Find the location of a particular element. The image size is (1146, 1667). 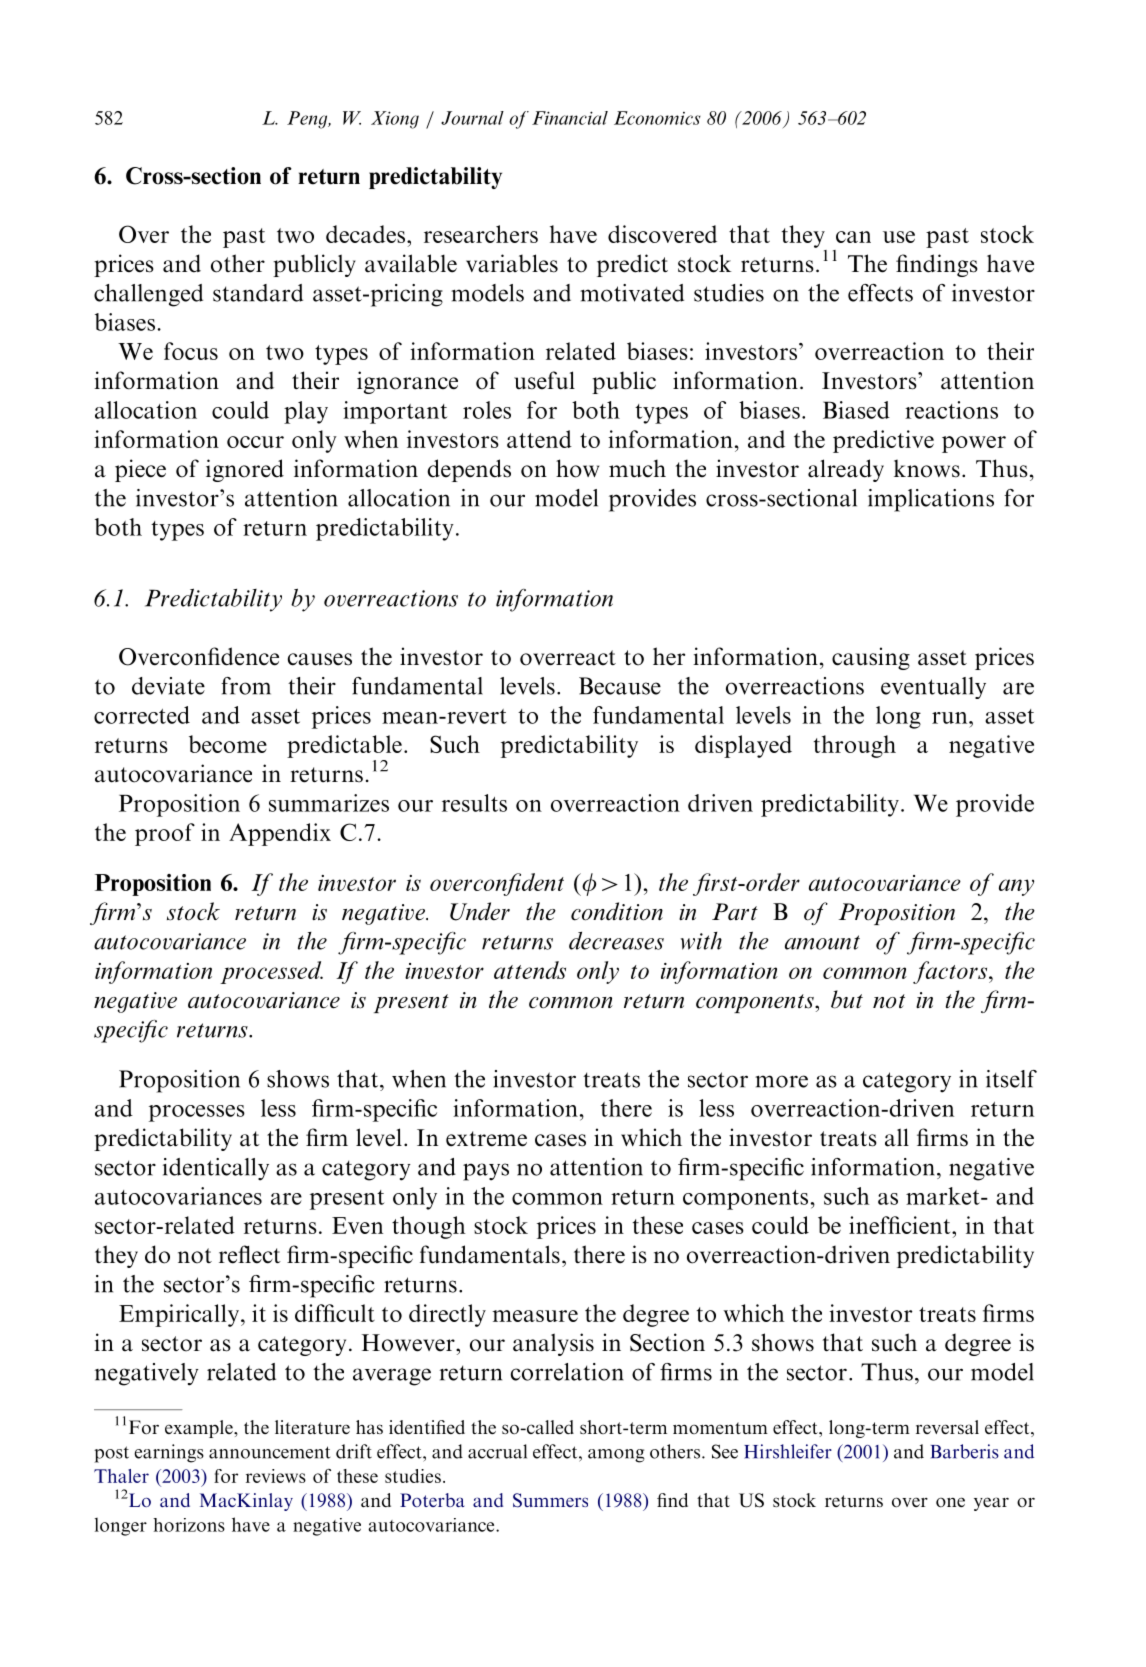

reversal is located at coordinates (947, 1427).
